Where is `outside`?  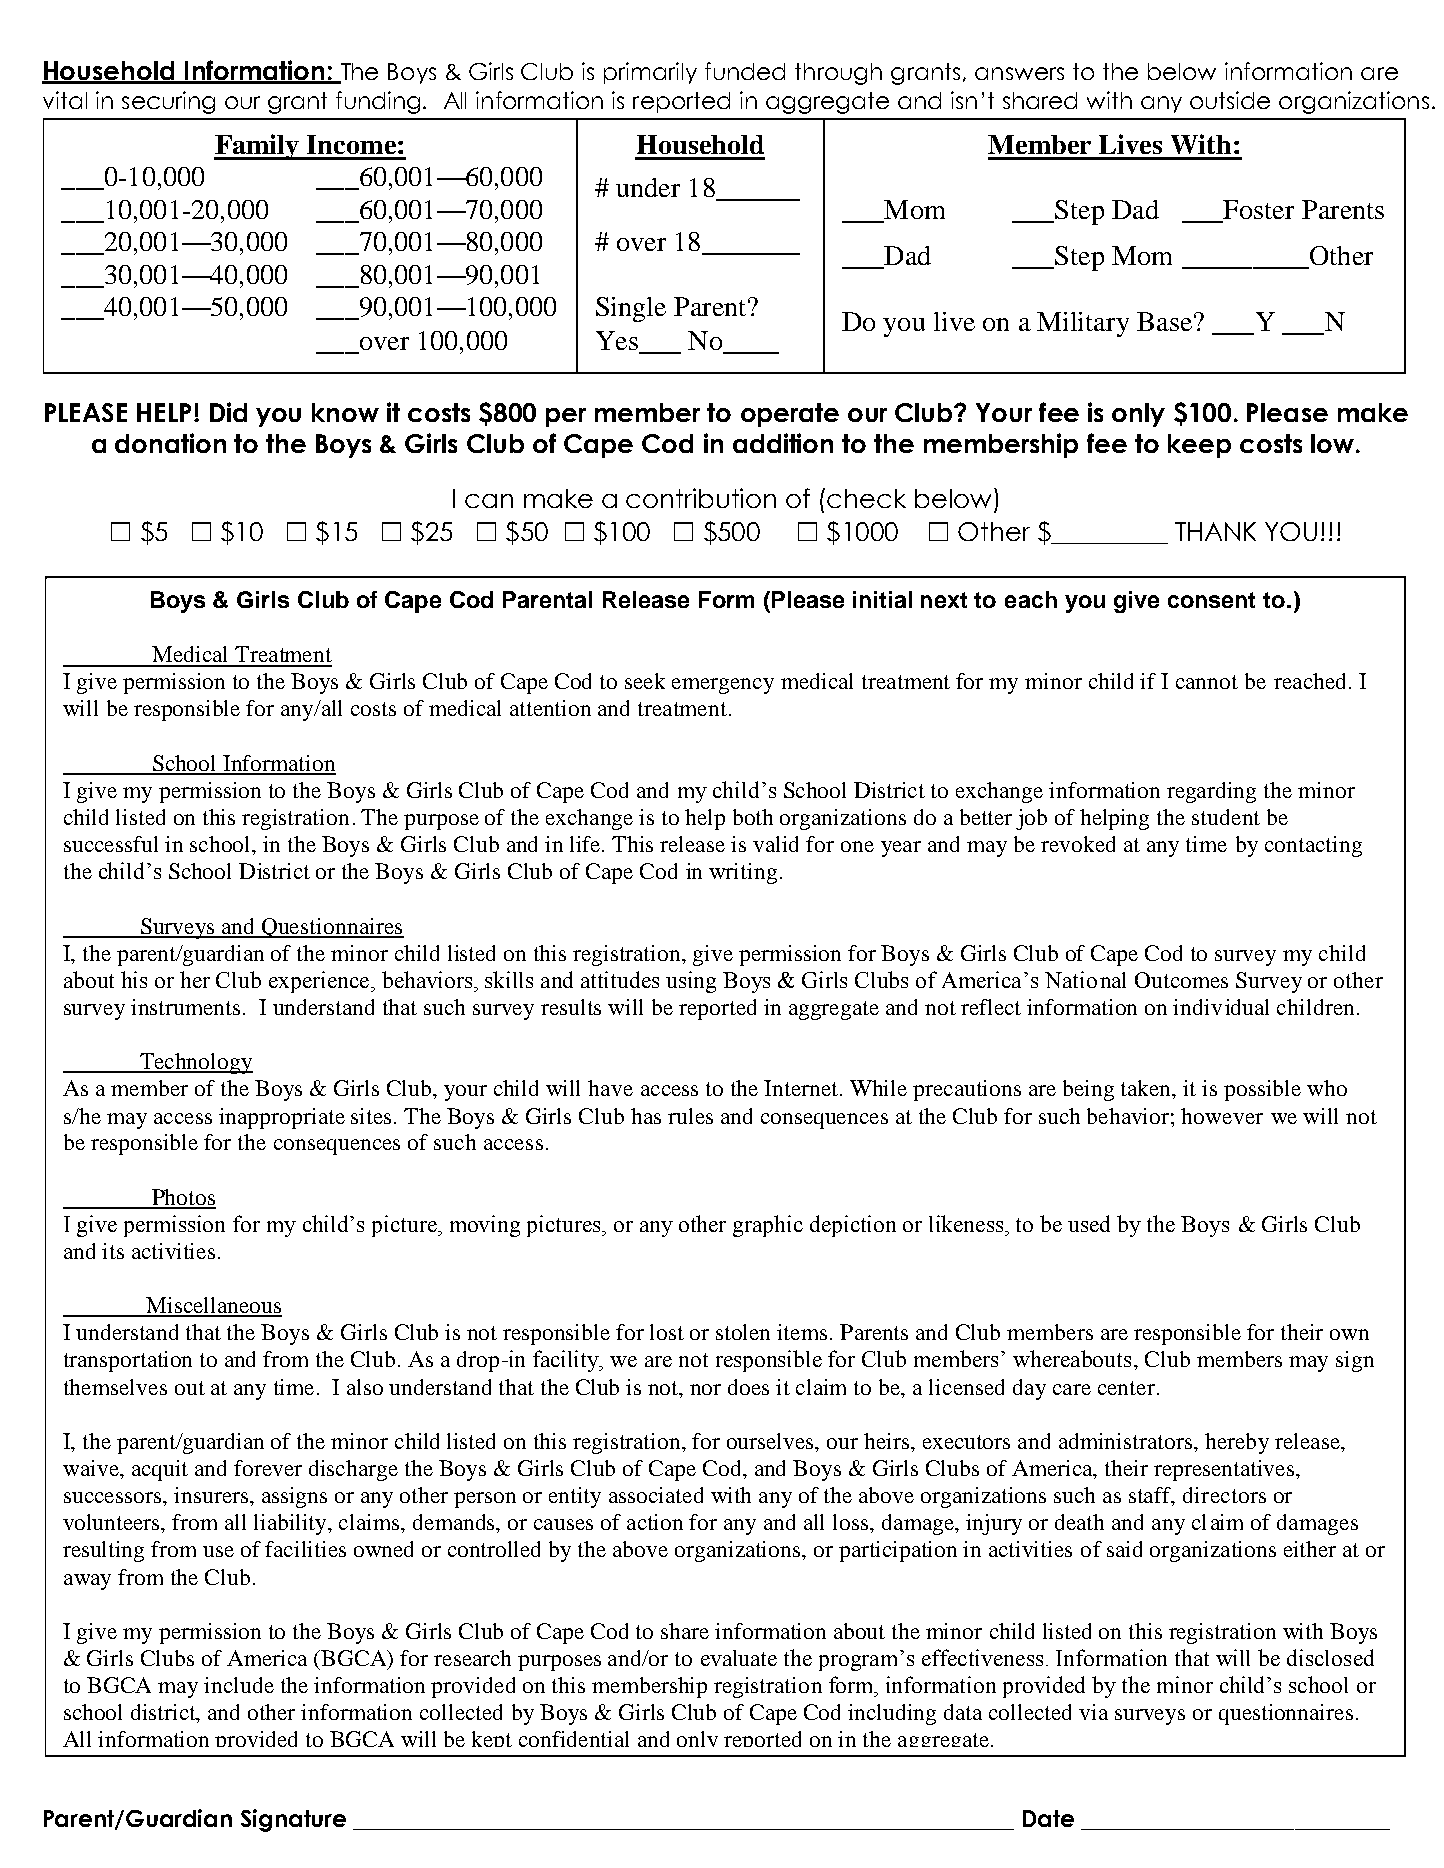 outside is located at coordinates (1230, 100).
